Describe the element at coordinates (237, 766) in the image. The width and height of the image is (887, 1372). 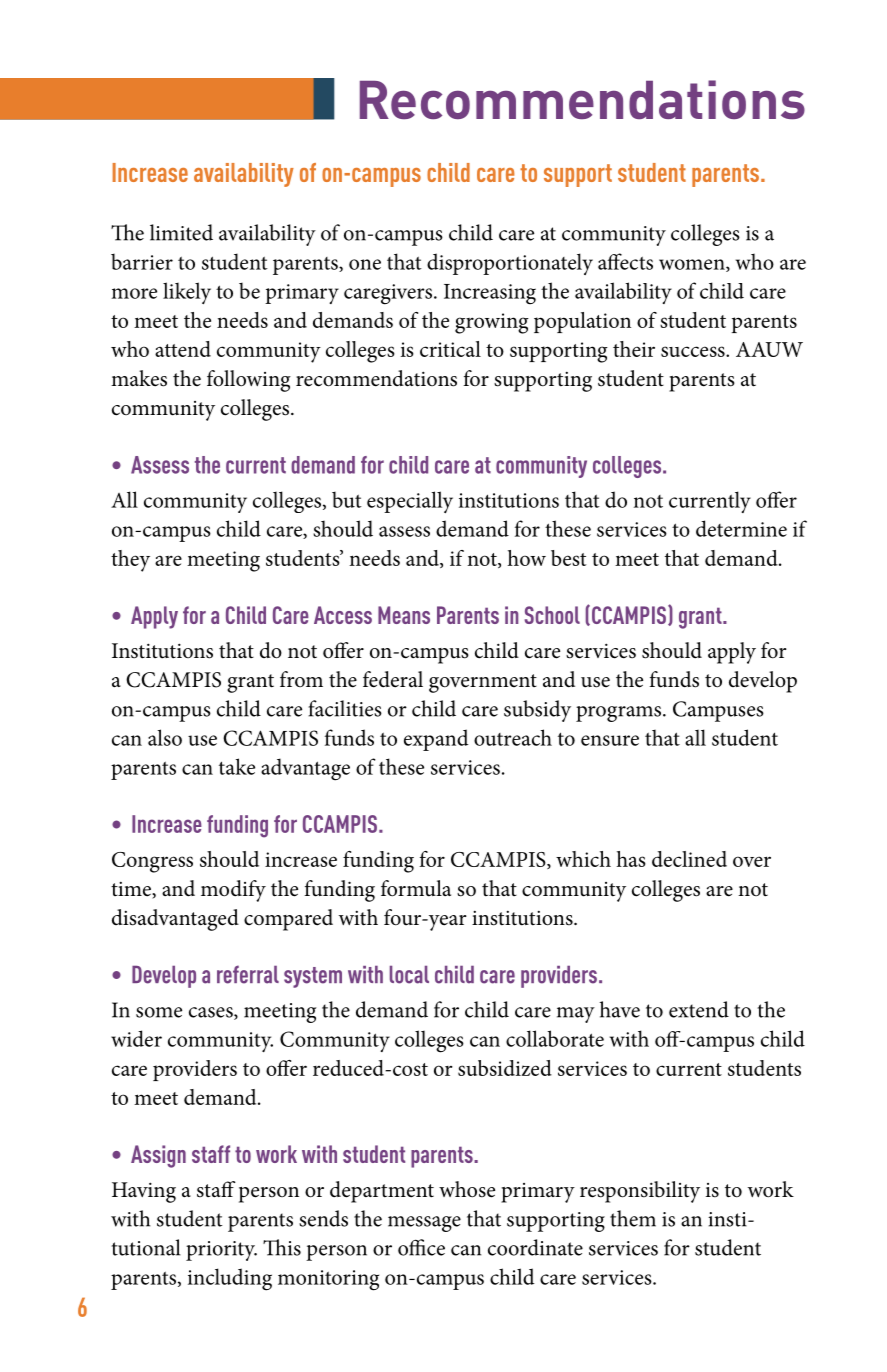
I see `take` at that location.
